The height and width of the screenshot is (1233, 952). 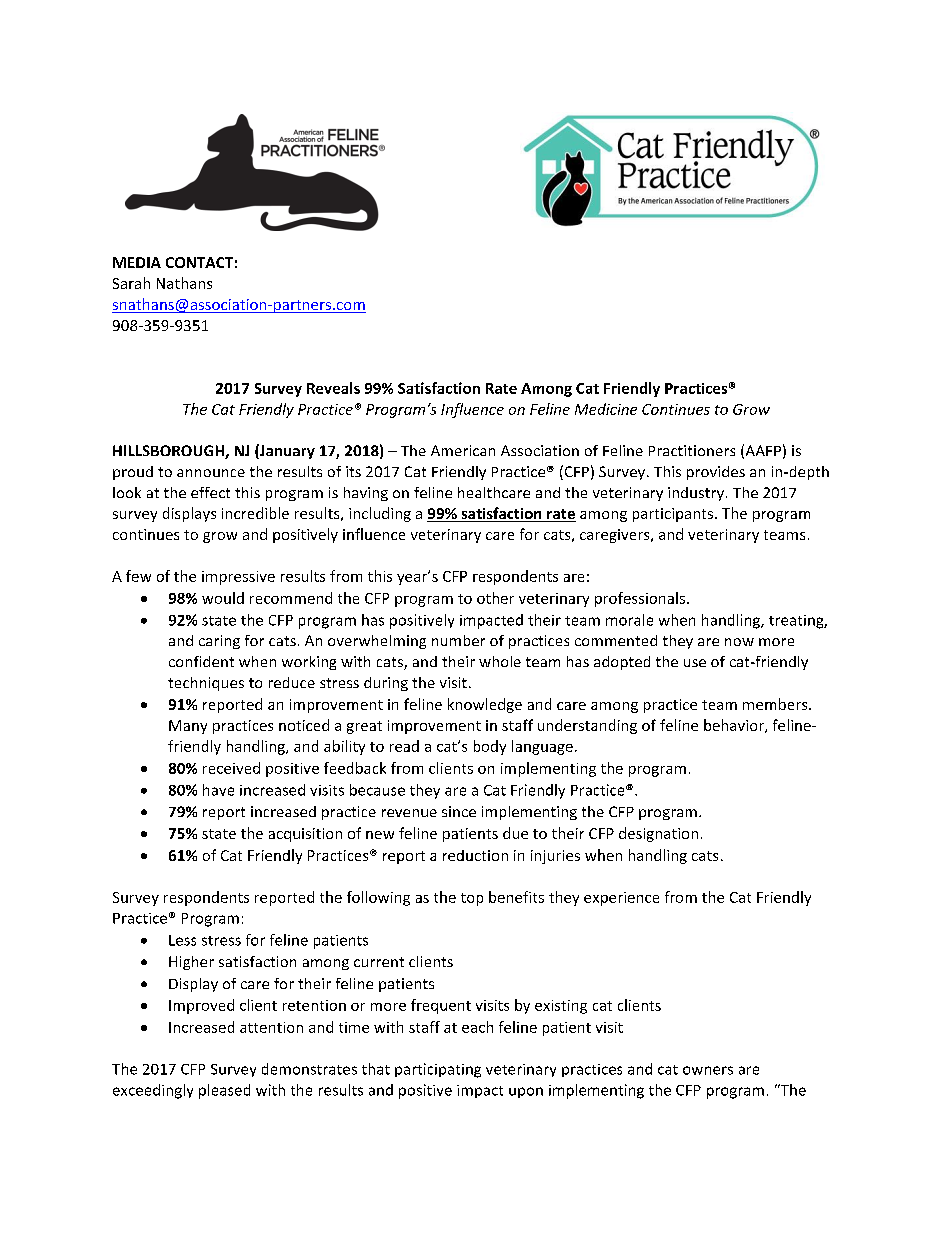 What do you see at coordinates (438, 1070) in the screenshot?
I see `participating` at bounding box center [438, 1070].
